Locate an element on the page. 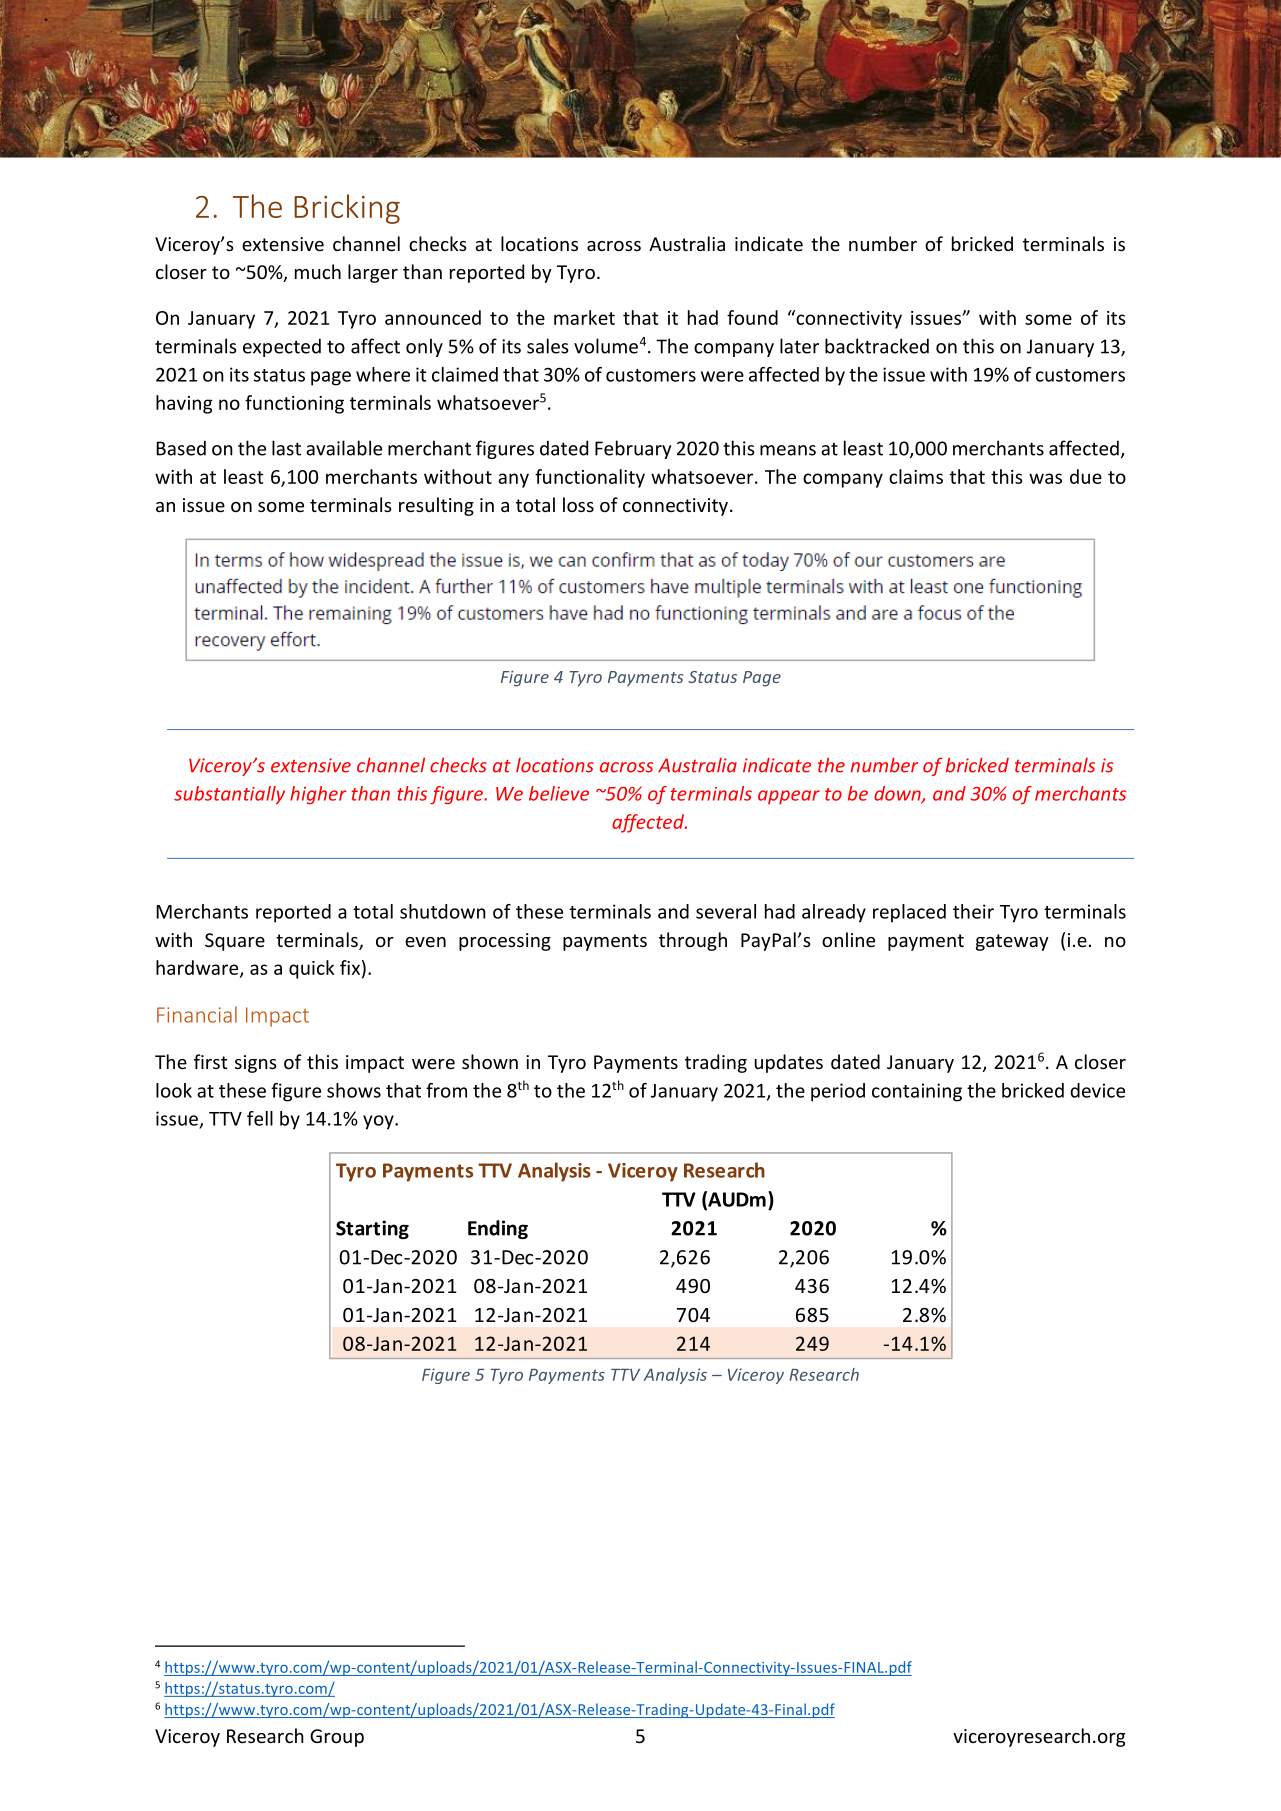 The height and width of the page is (1811, 1281). backtracked is located at coordinates (877, 346).
